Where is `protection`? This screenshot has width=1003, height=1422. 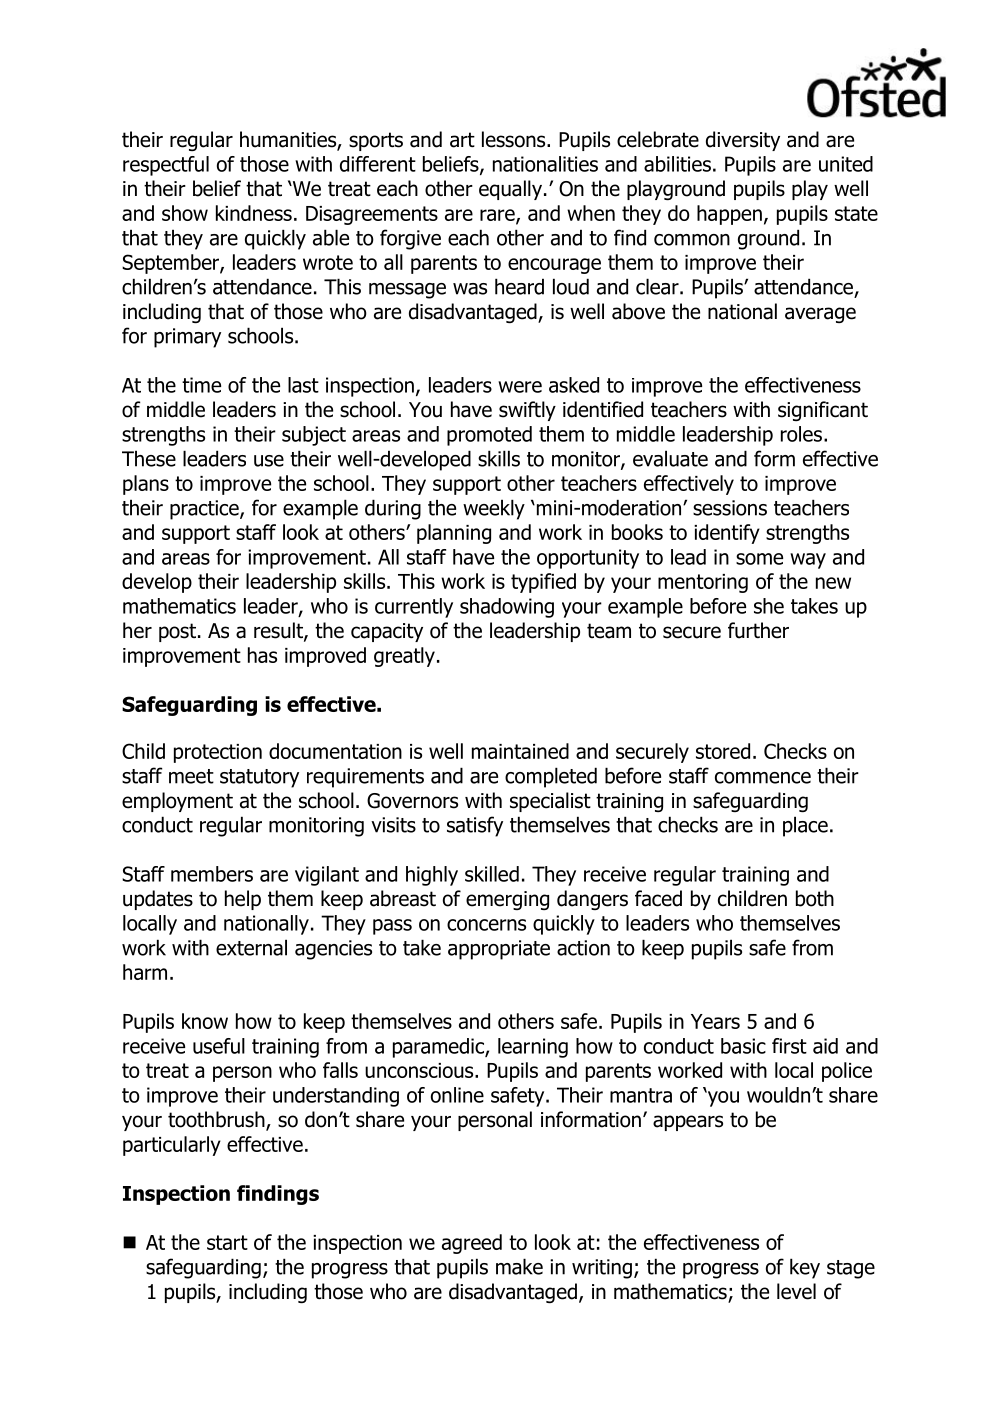
protection is located at coordinates (218, 753).
